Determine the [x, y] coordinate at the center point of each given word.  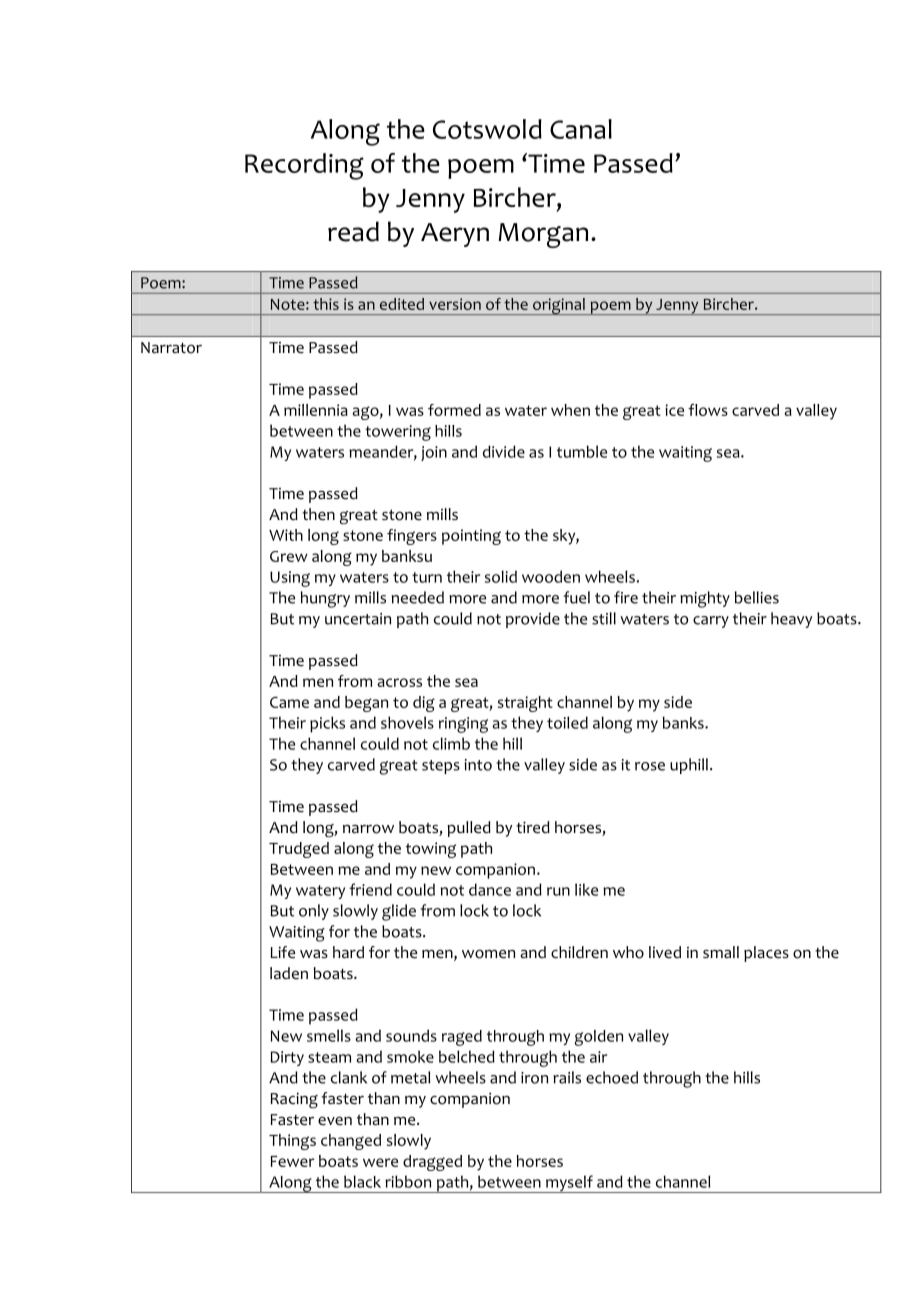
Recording [304, 166]
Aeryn [455, 235]
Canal [581, 129]
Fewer [292, 1161]
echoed [612, 1077]
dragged [432, 1163]
